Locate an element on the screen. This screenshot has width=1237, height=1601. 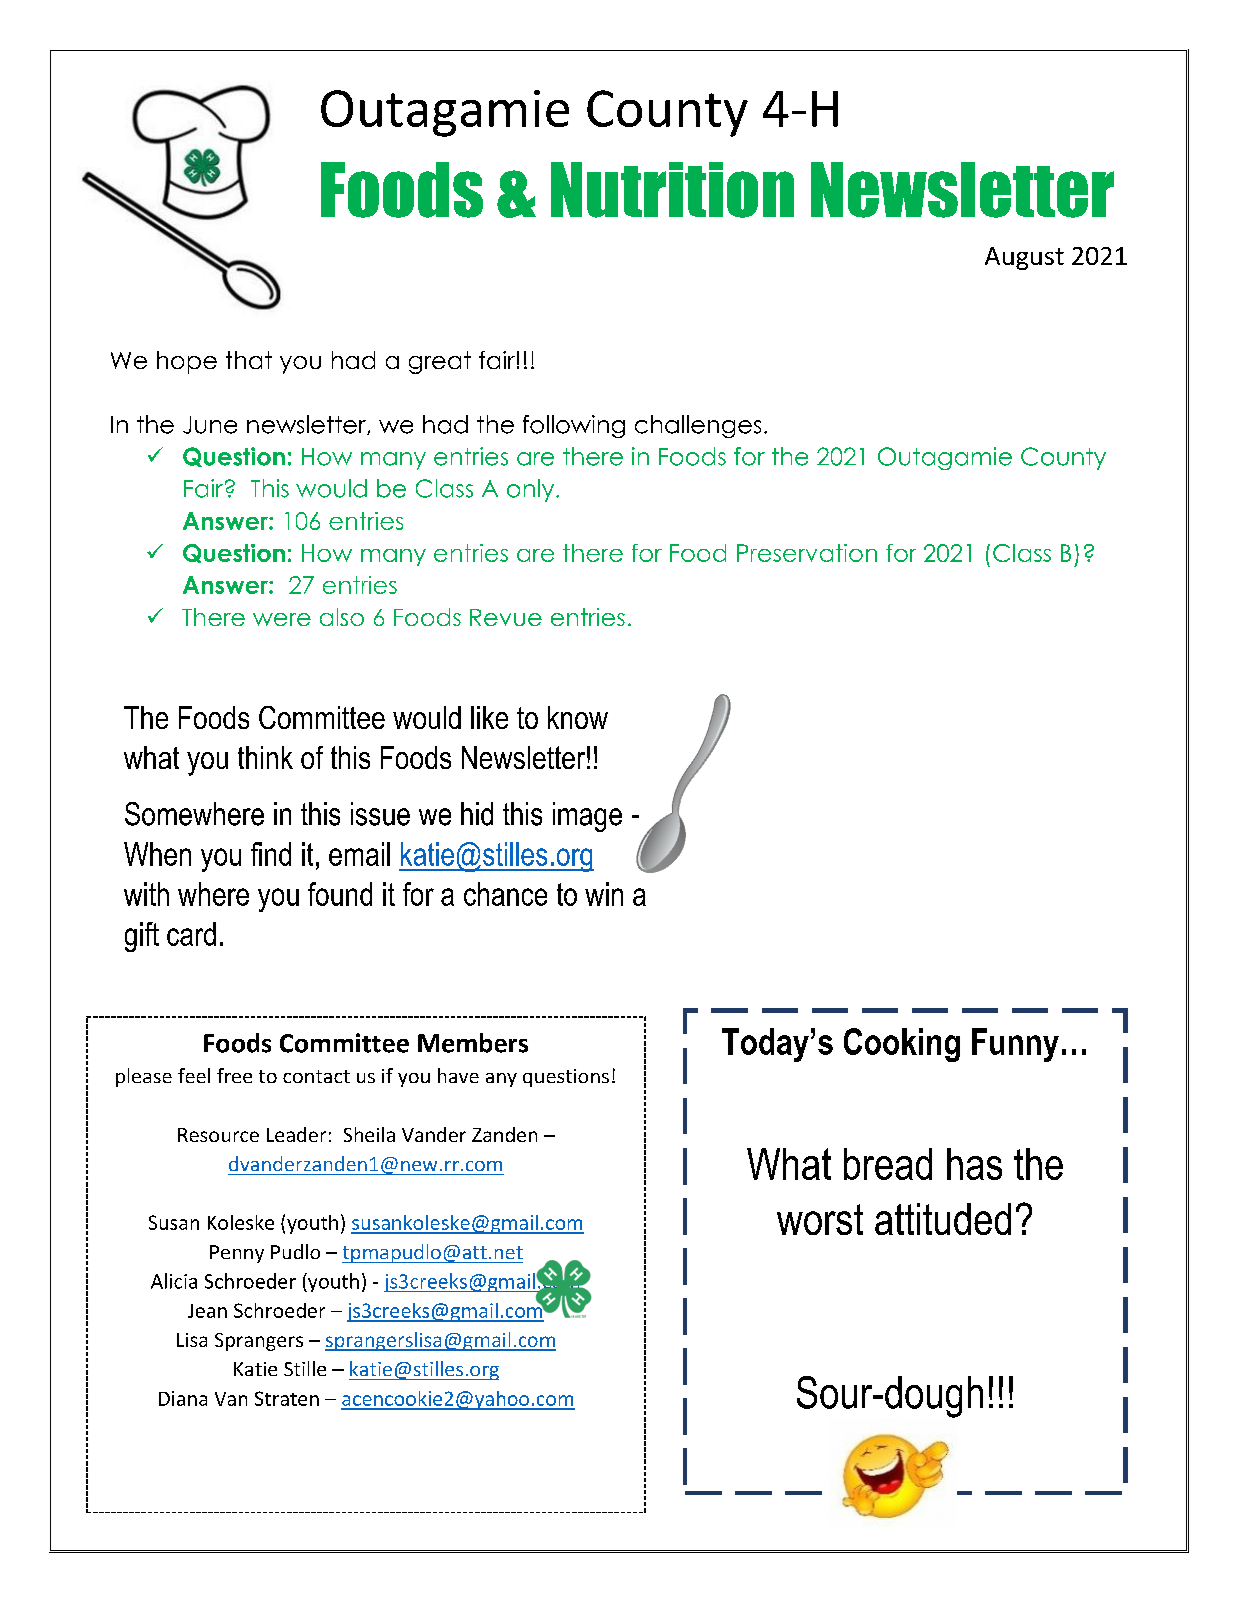
think is located at coordinates (265, 757).
